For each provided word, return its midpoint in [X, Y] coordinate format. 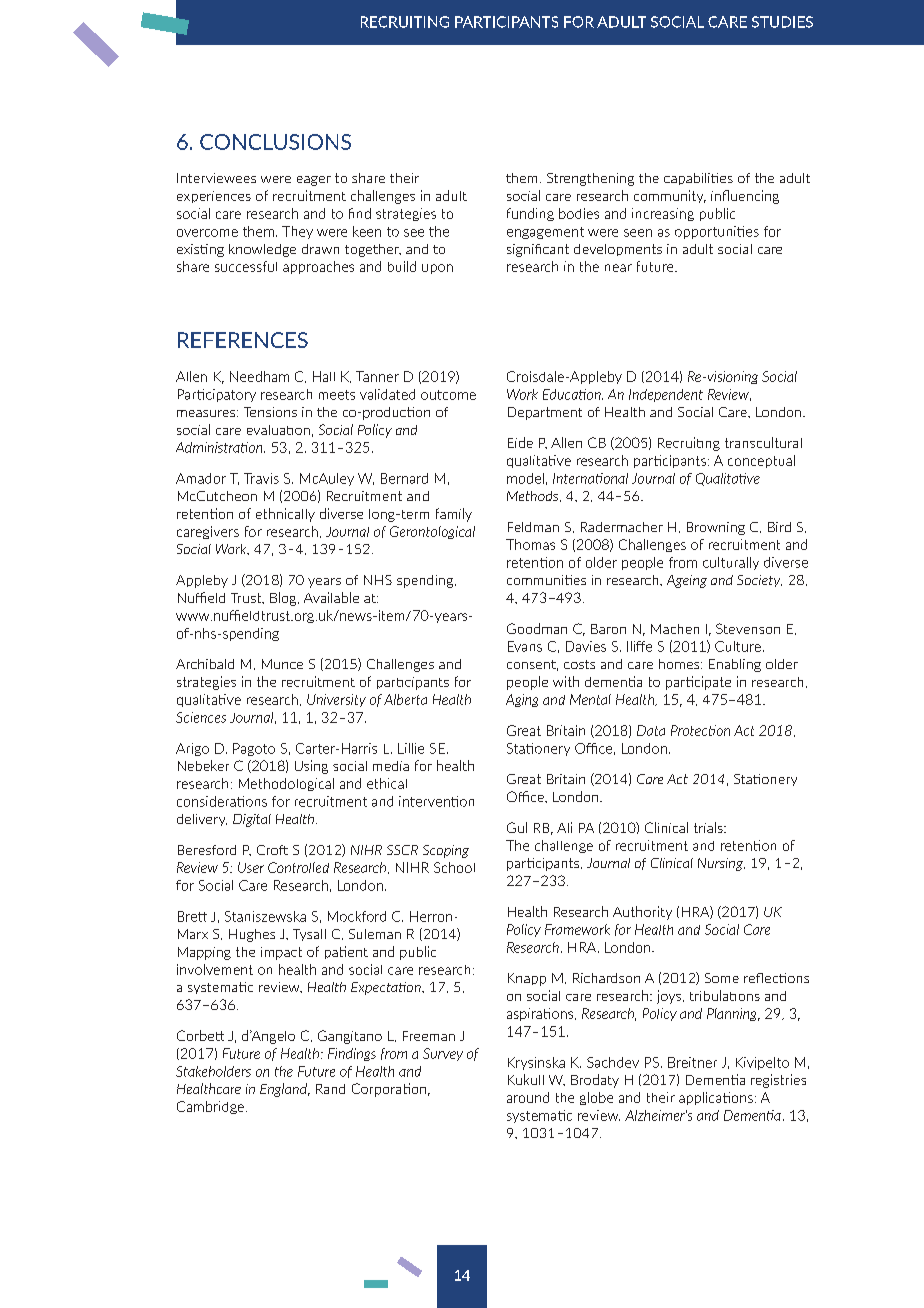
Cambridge [212, 1107]
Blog [284, 599]
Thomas [530, 544]
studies [782, 22]
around [528, 1097]
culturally [731, 563]
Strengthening [590, 179]
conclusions [275, 142]
